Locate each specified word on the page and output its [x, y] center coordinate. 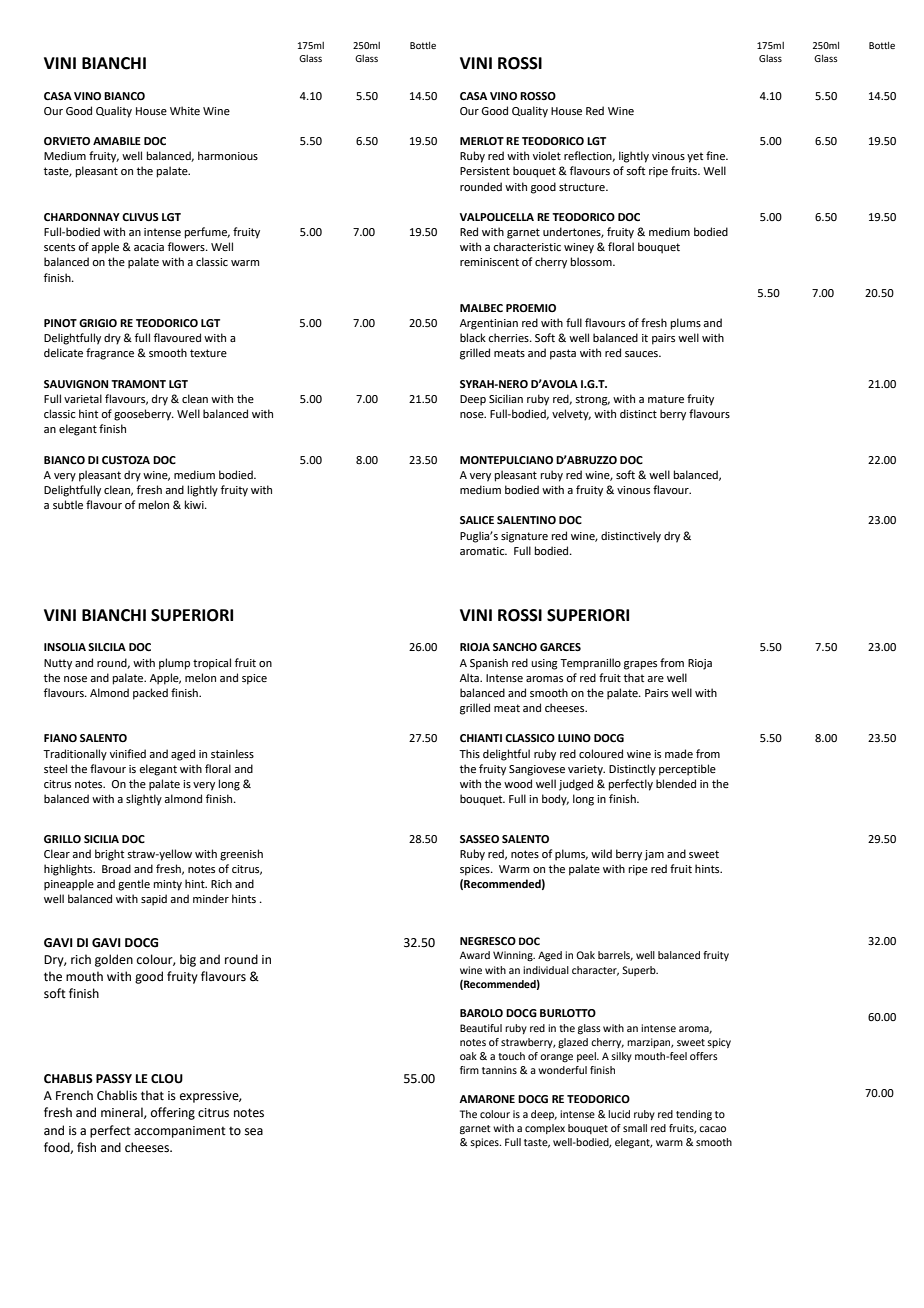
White [185, 110]
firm [469, 1070]
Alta [470, 677]
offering [173, 1113]
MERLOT [482, 141]
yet [695, 157]
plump [174, 664]
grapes [640, 665]
